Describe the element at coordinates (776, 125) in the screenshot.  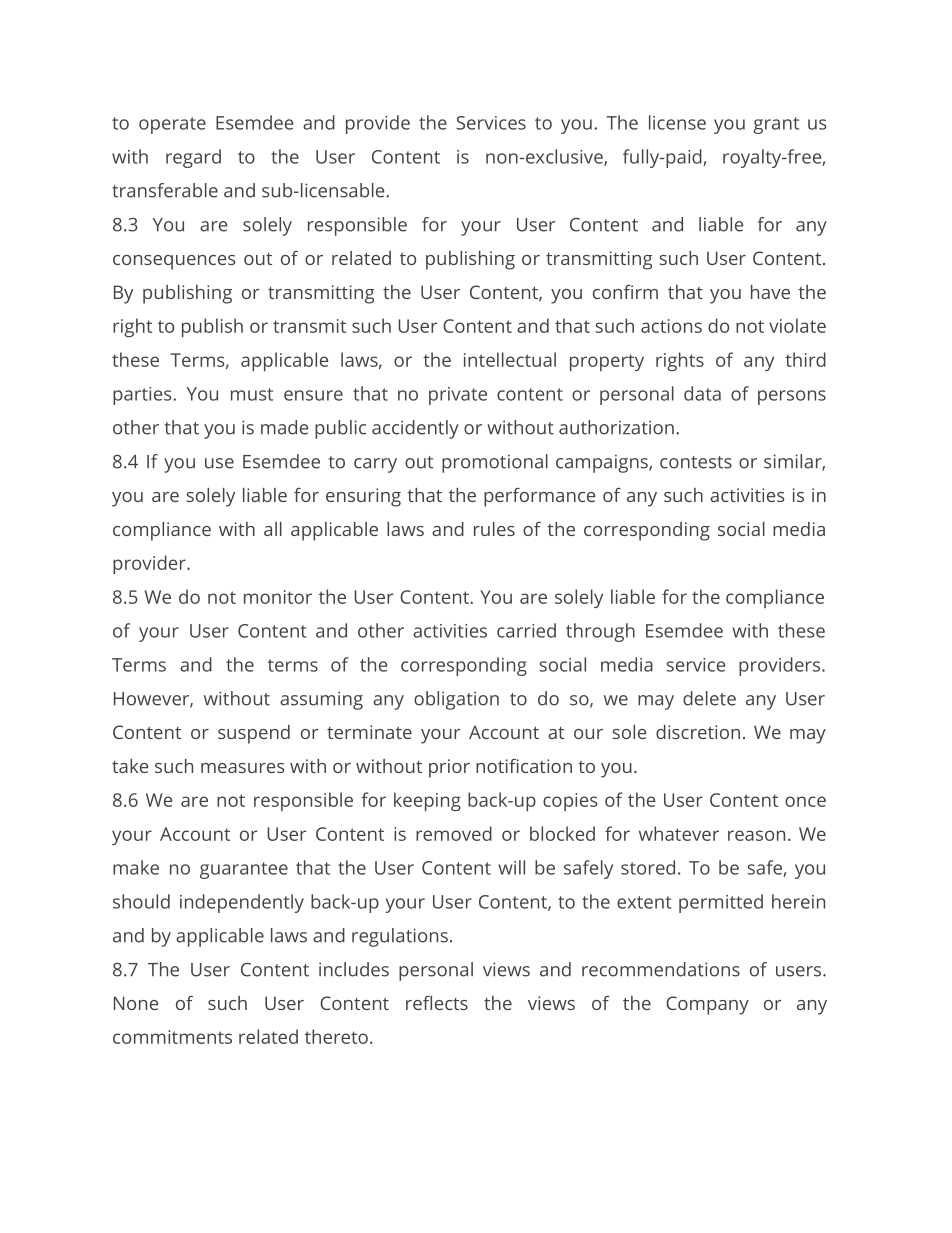
I see `grant` at that location.
